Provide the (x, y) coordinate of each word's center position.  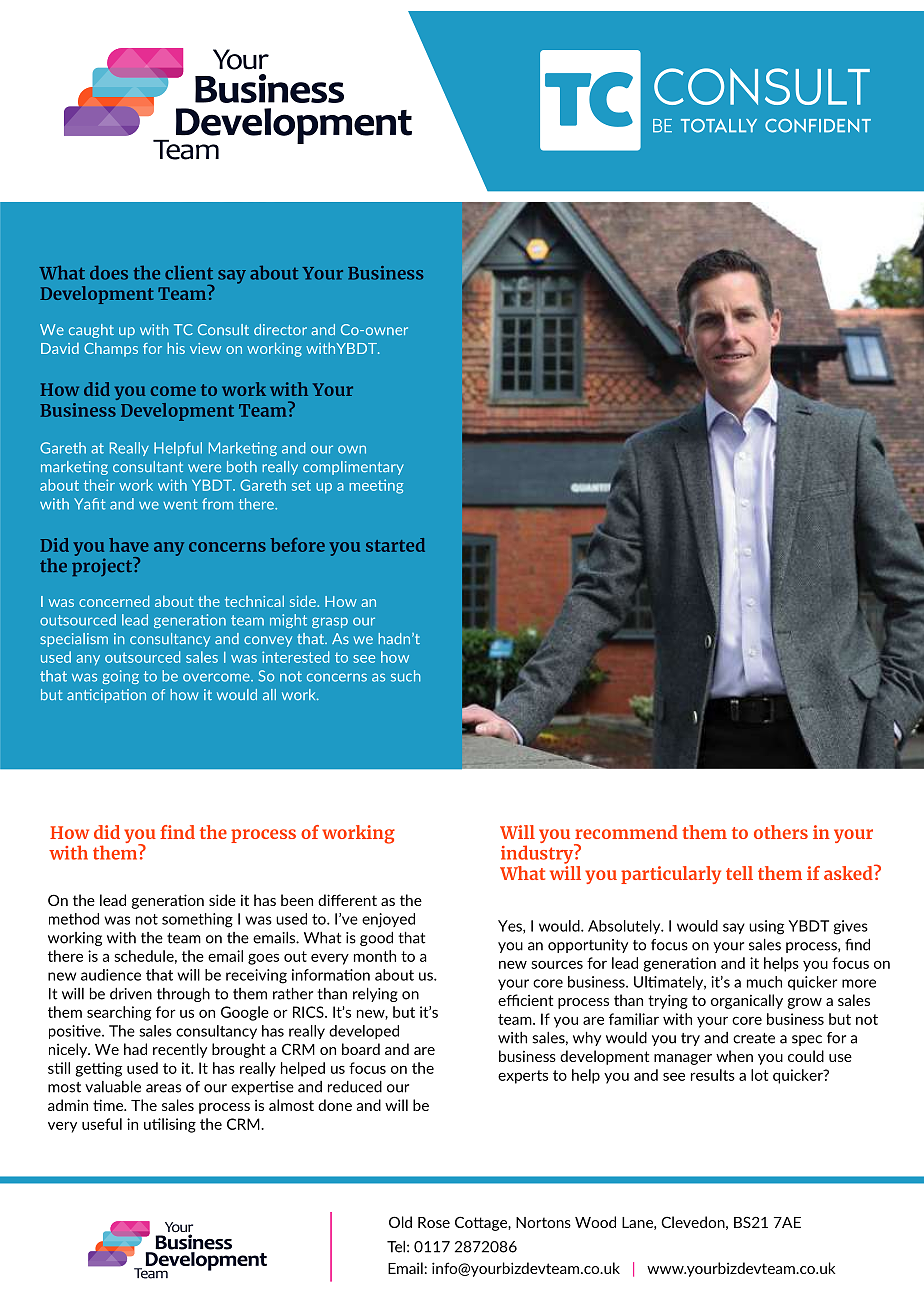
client (189, 273)
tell (739, 873)
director (280, 329)
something (197, 920)
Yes (511, 927)
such (406, 676)
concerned (114, 601)
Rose (434, 1222)
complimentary (353, 468)
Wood (595, 1222)
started (395, 545)
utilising (170, 1125)
